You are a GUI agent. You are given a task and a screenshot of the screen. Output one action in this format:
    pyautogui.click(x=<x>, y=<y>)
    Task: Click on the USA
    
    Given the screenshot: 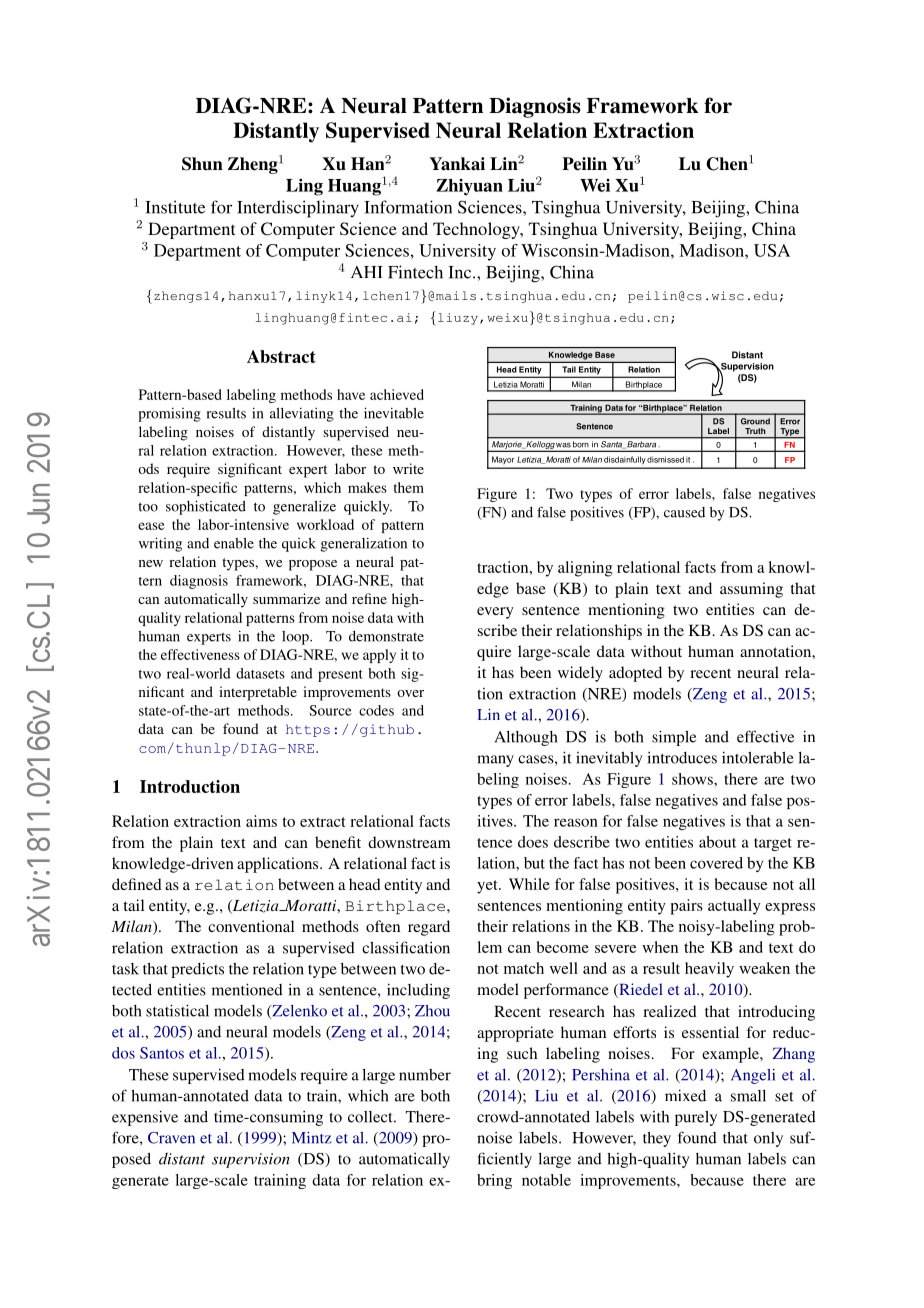 What is the action you would take?
    pyautogui.click(x=772, y=250)
